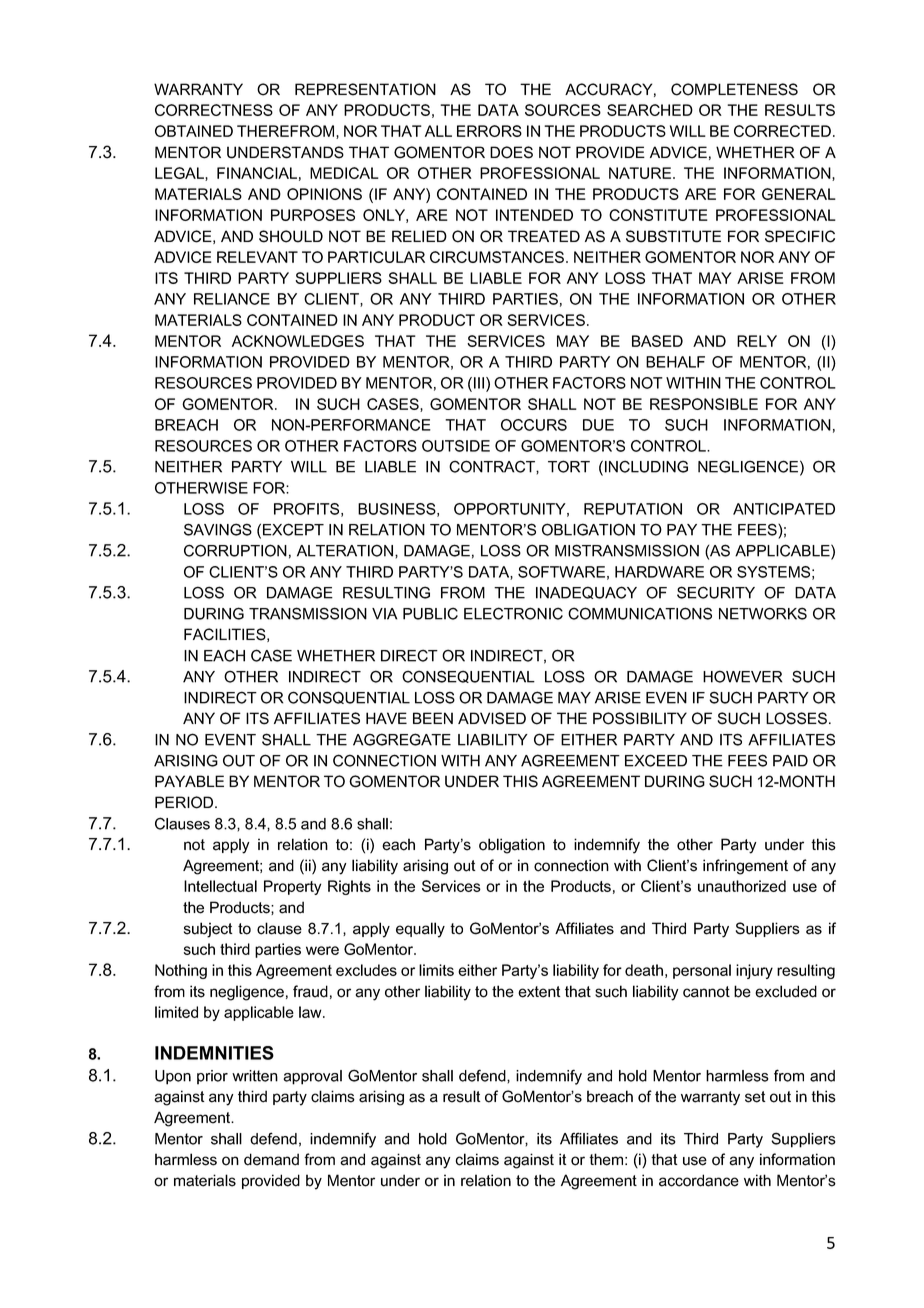 This screenshot has width=924, height=1308. Describe the element at coordinates (704, 404) in the screenshot. I see `RESPONSIBLE` at that location.
